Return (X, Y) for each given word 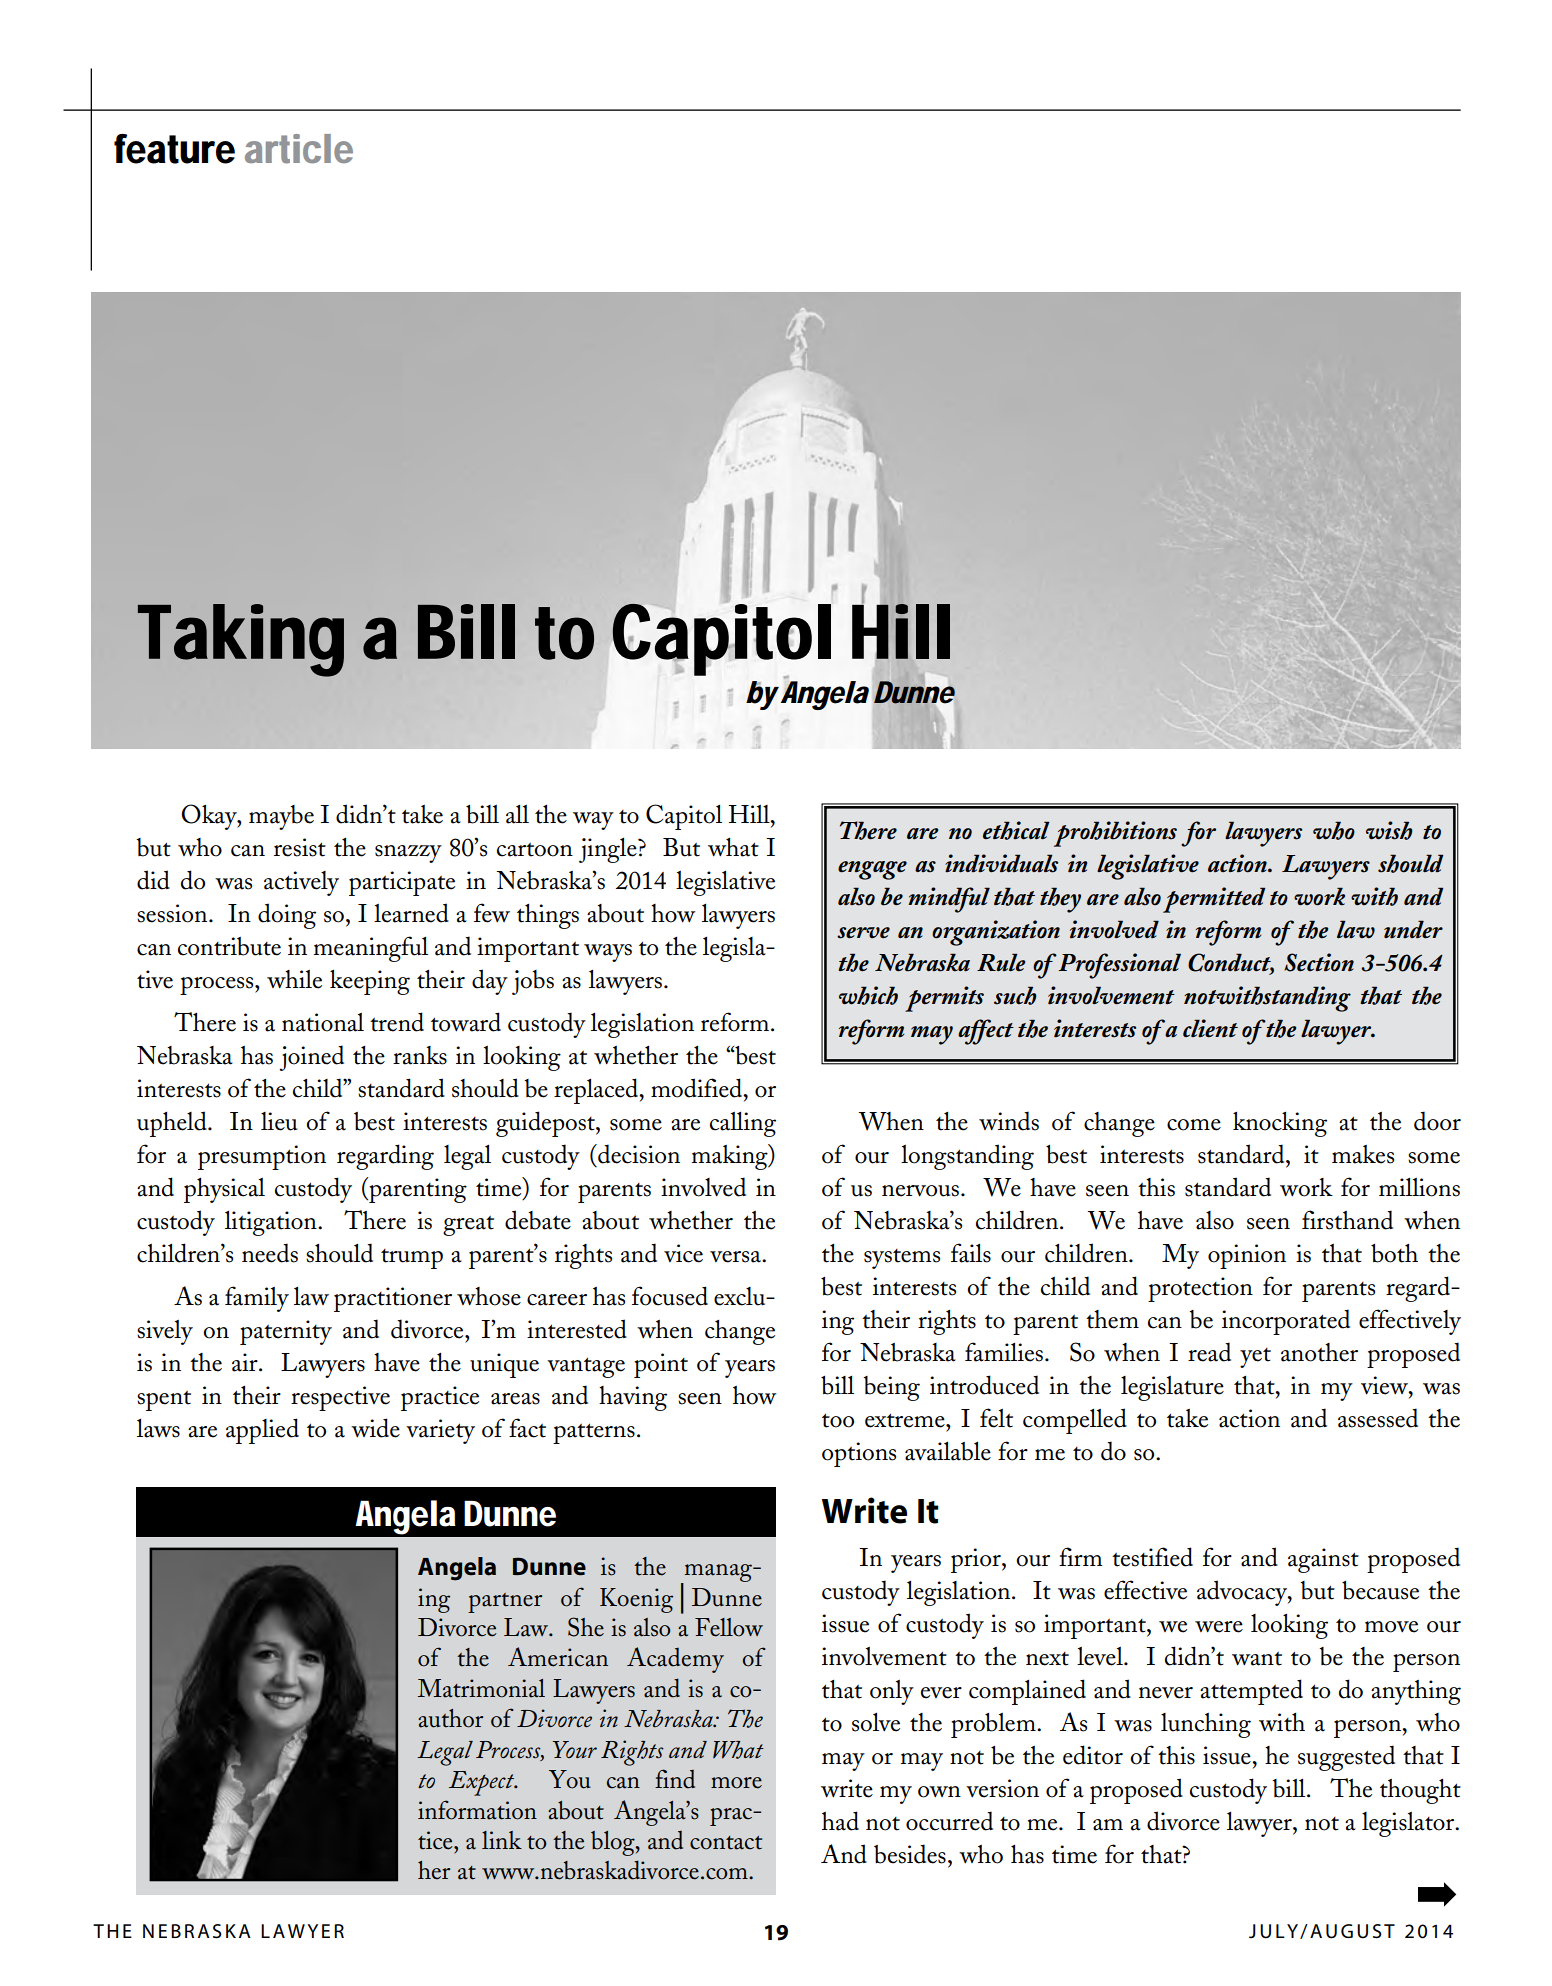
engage (872, 870)
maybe (281, 817)
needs (270, 1253)
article (299, 149)
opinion (1247, 1256)
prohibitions (1115, 834)
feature (174, 149)
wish (1389, 830)
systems (902, 1259)
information (477, 1810)
